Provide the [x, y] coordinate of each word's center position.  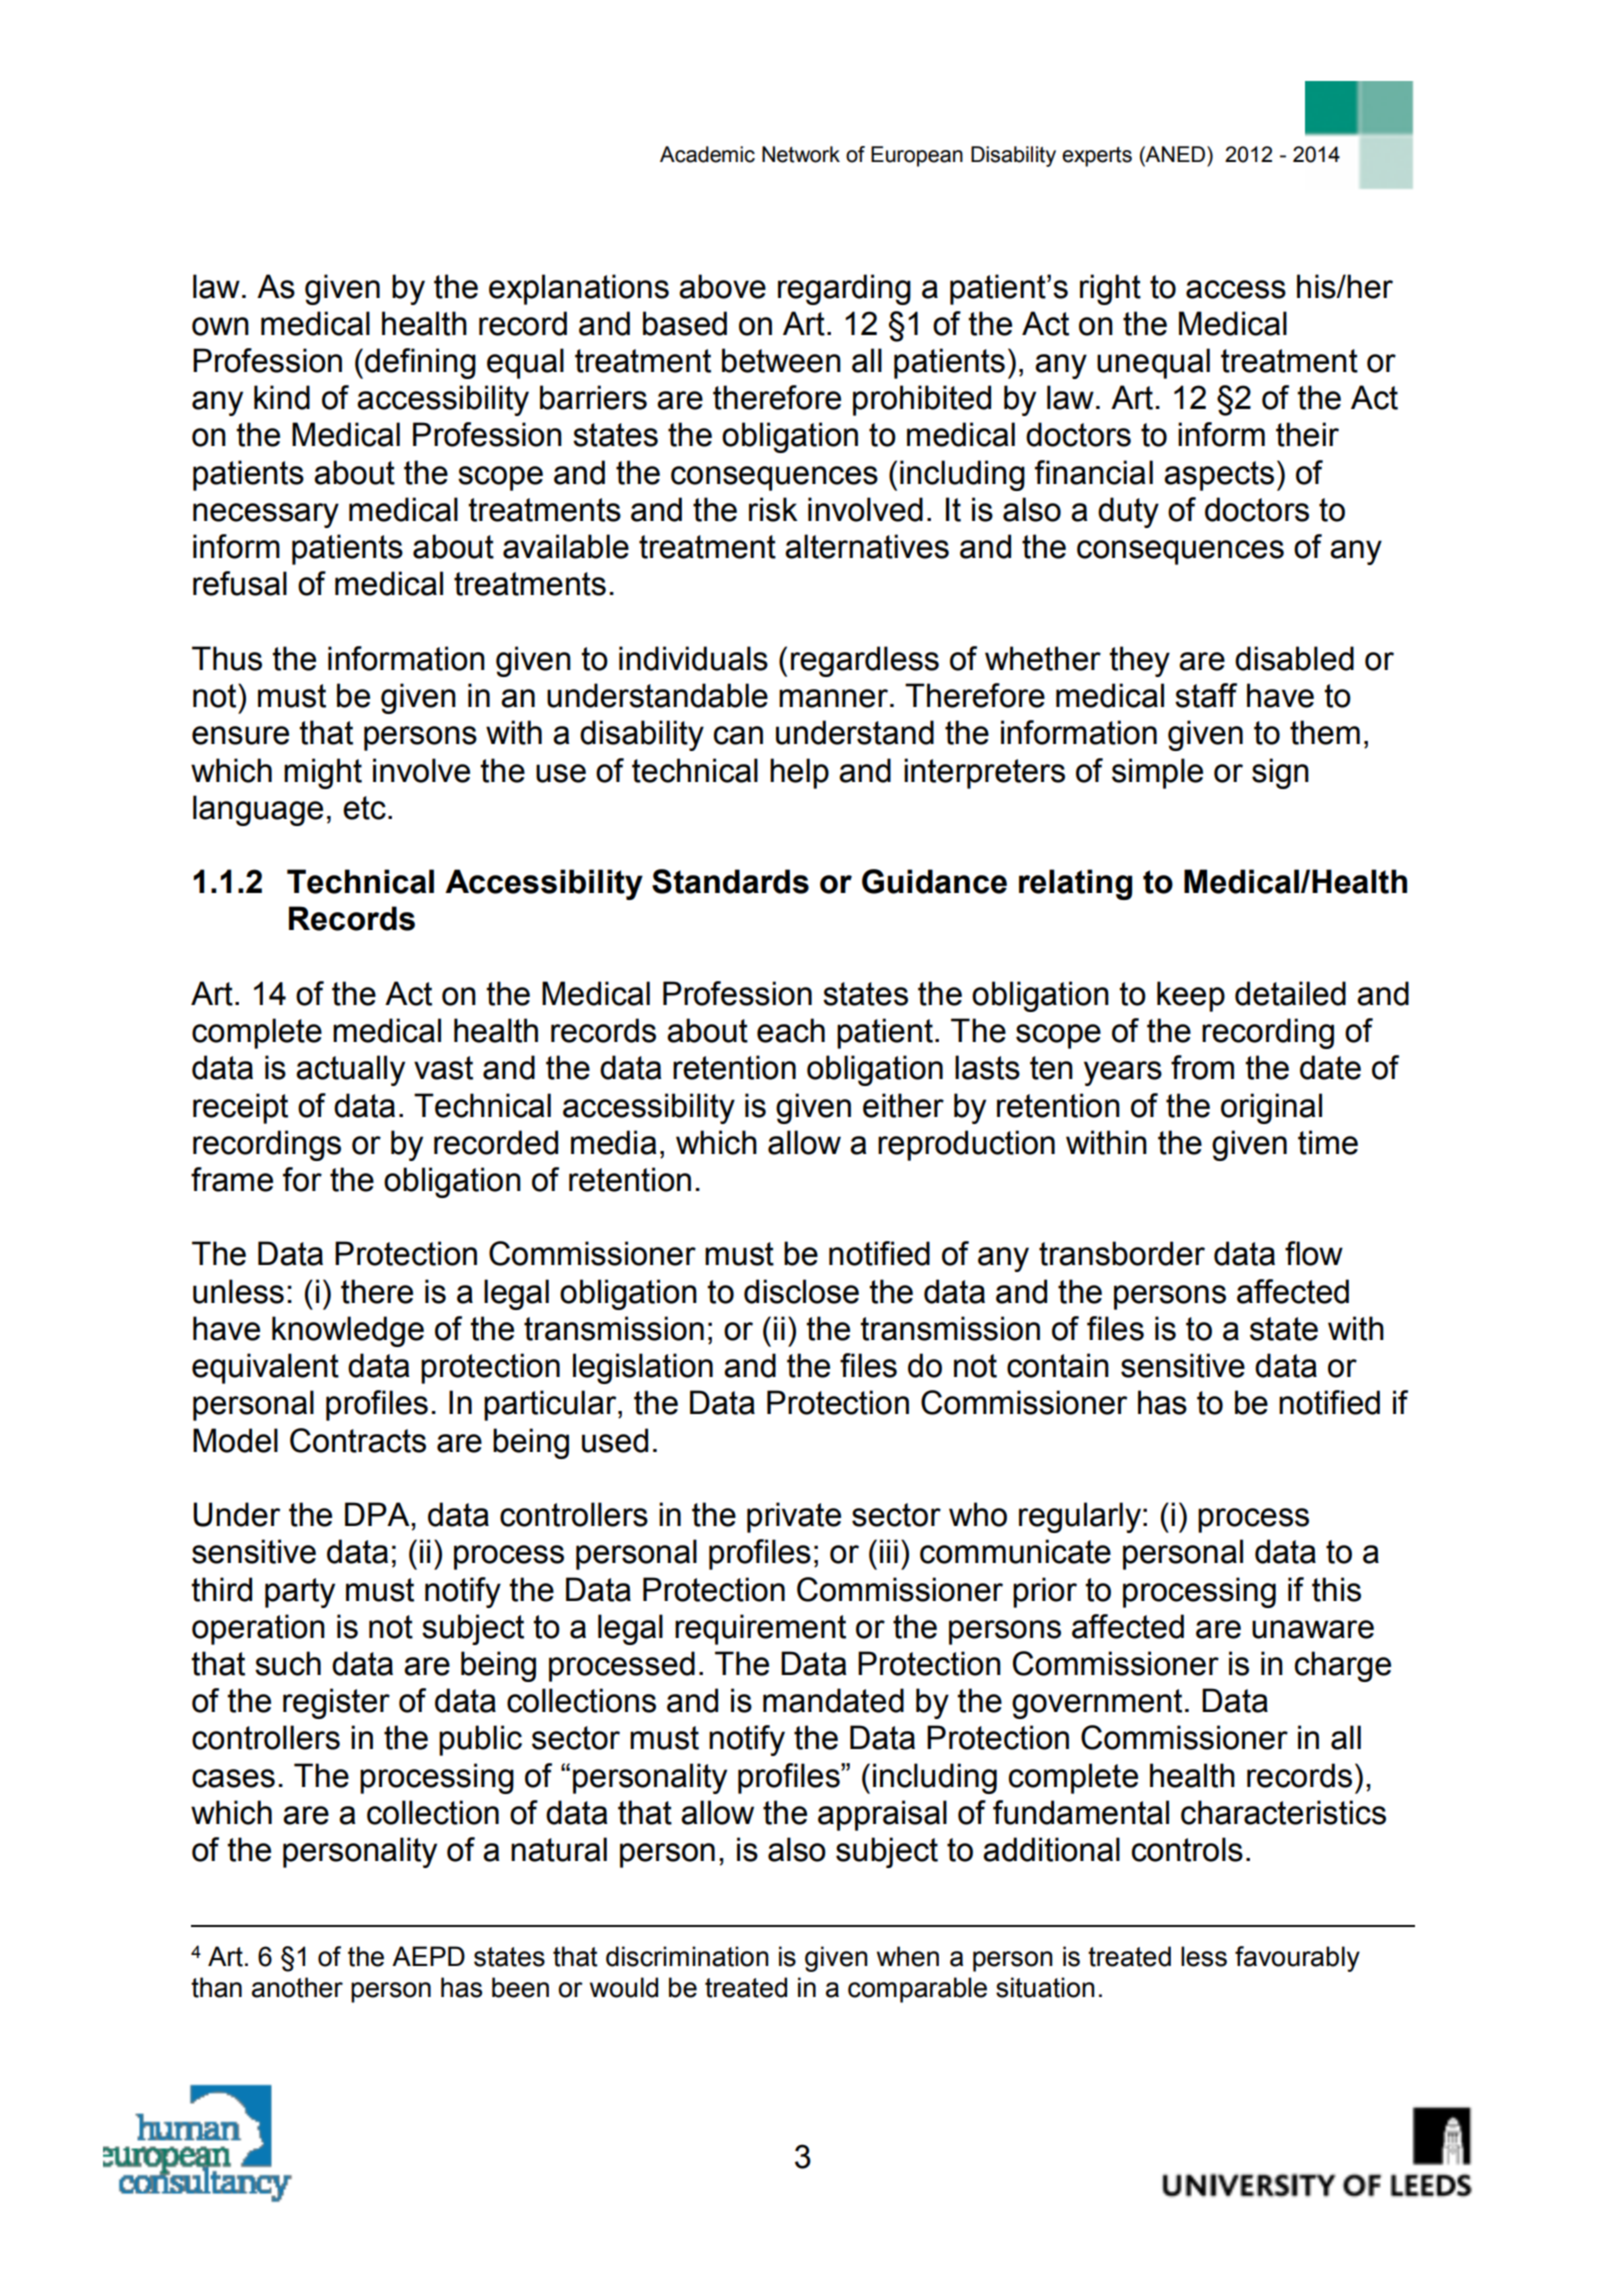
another [297, 1987]
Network [801, 154]
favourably [1297, 1959]
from [1202, 1067]
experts [1097, 157]
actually [350, 1070]
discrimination [687, 1956]
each [791, 1030]
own [220, 326]
